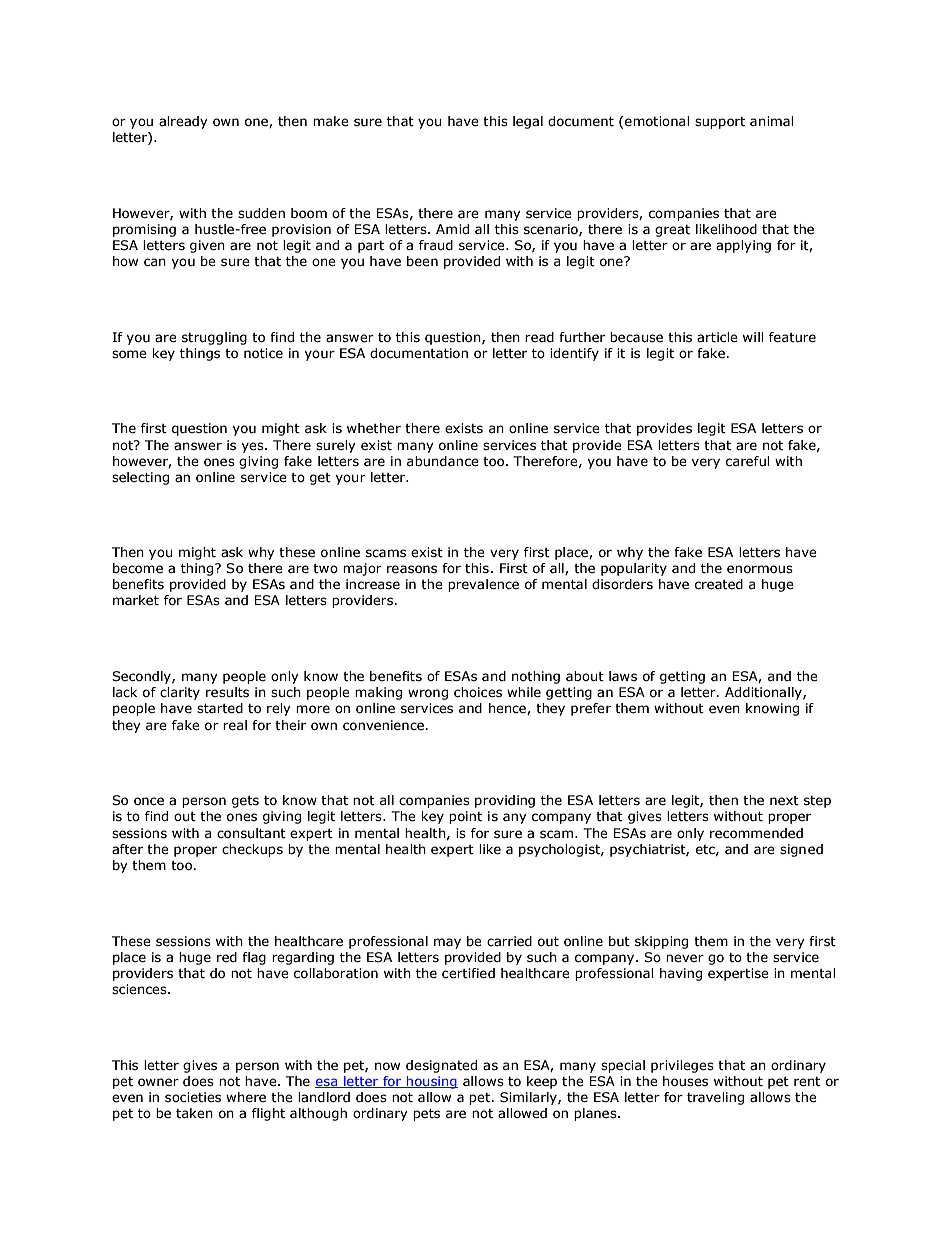 The height and width of the image is (1233, 952). Describe the element at coordinates (245, 802) in the image. I see `gets` at that location.
